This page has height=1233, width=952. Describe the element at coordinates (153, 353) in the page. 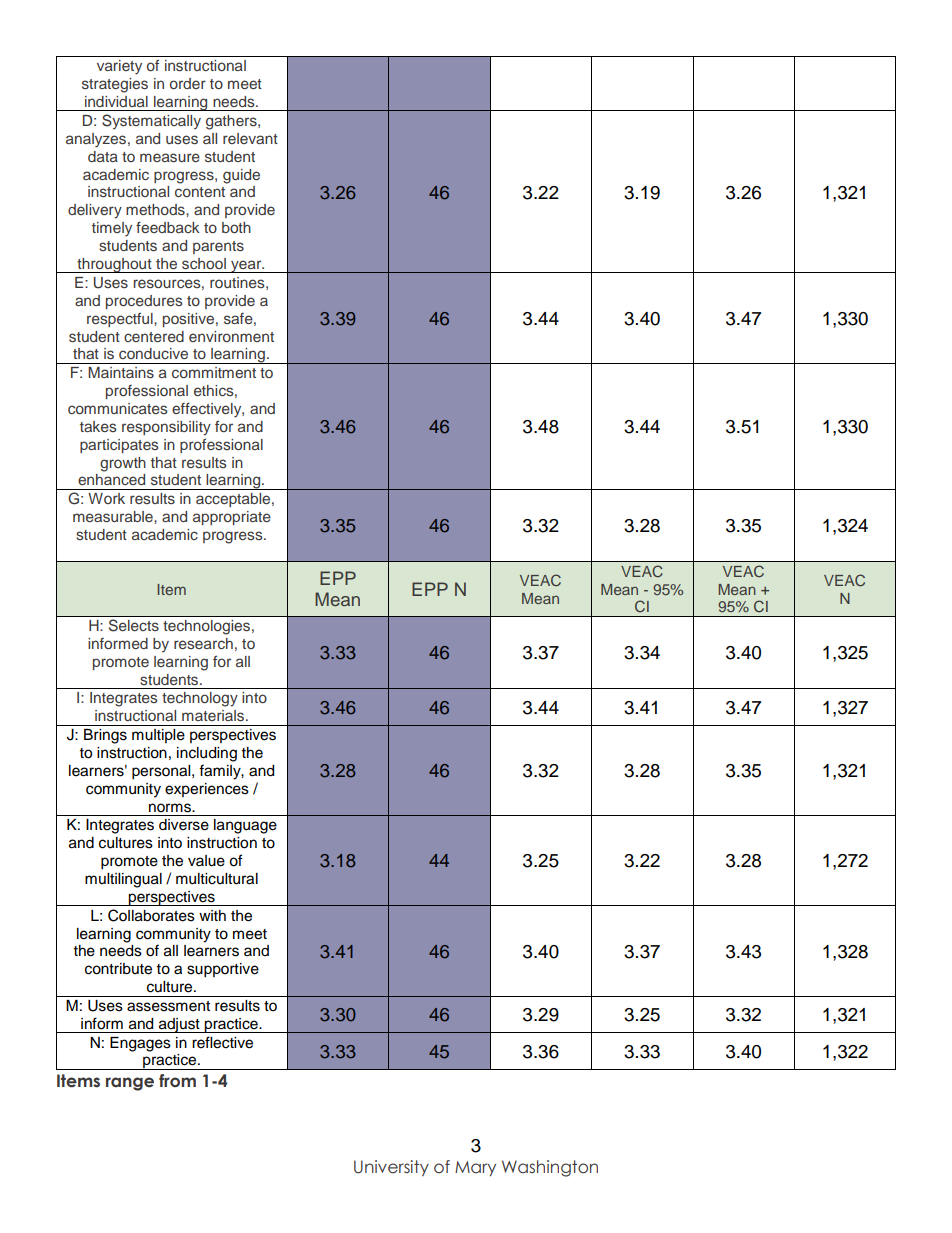

I see `conducive` at that location.
